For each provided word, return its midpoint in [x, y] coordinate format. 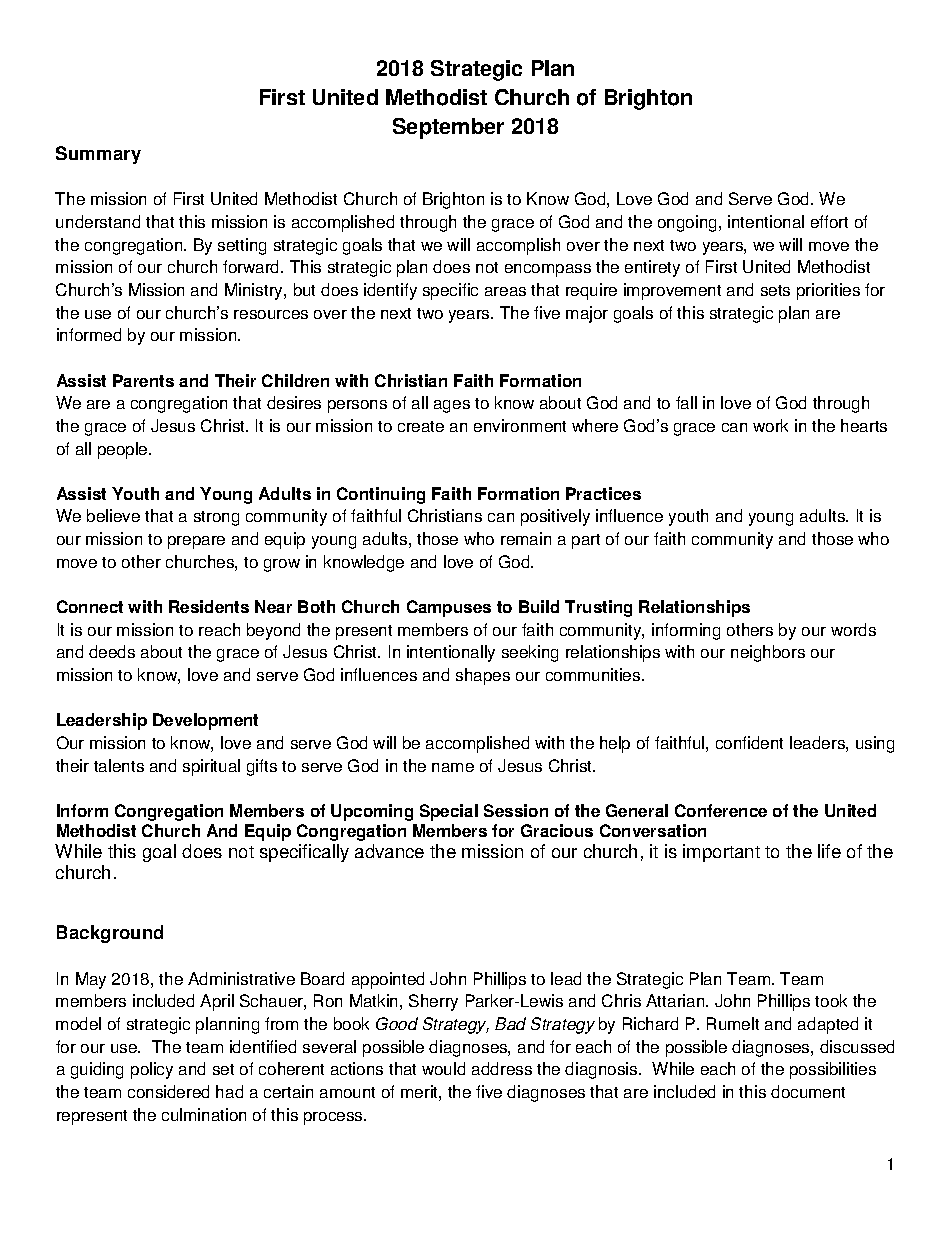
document [808, 1091]
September [448, 128]
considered [168, 1091]
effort [829, 221]
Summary [98, 155]
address [502, 1068]
